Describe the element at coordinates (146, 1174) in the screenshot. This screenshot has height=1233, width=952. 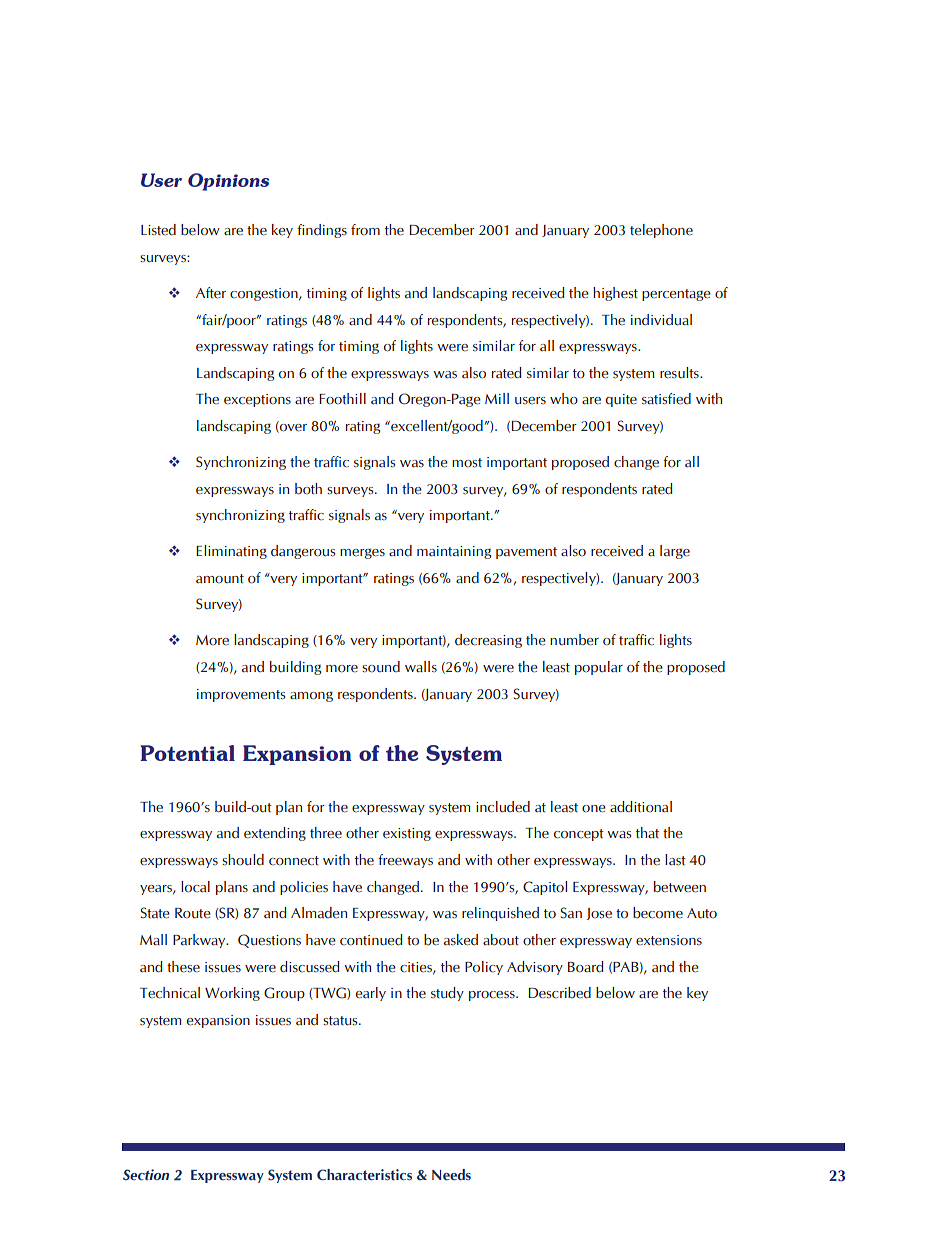
I see `Section` at that location.
